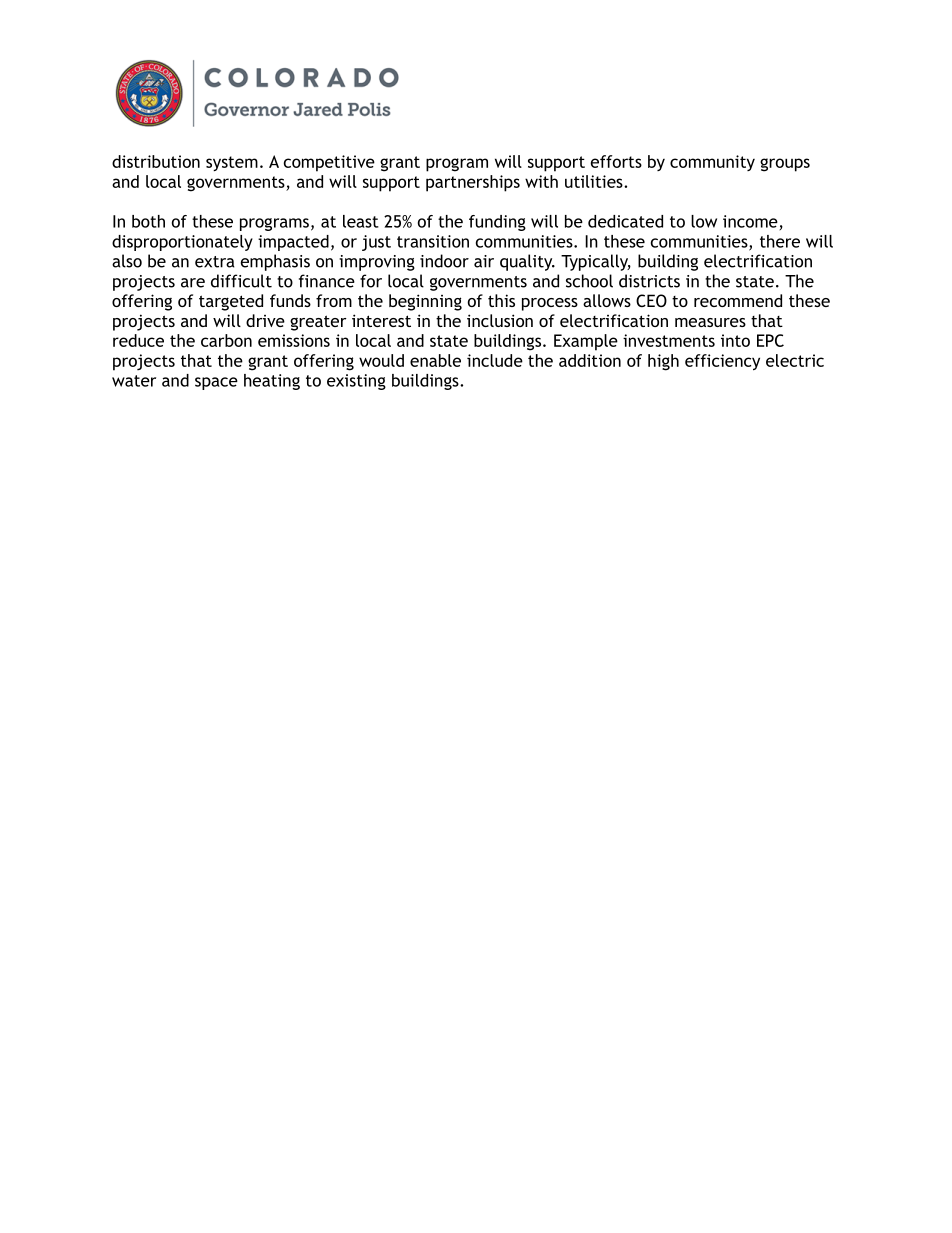 Image resolution: width=952 pixels, height=1233 pixels. I want to click on drive, so click(265, 320).
